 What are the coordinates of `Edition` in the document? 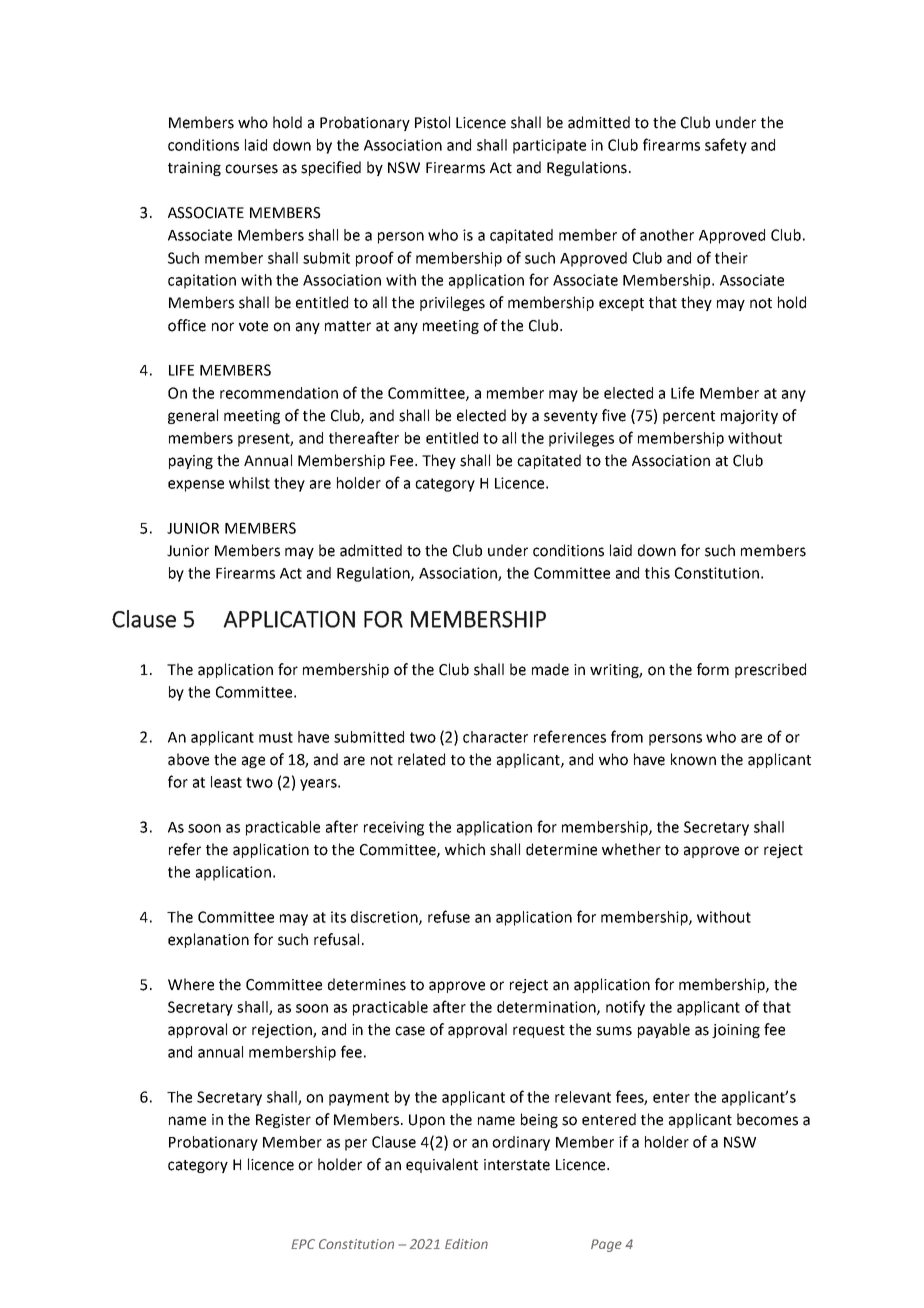 It's located at (466, 1243).
